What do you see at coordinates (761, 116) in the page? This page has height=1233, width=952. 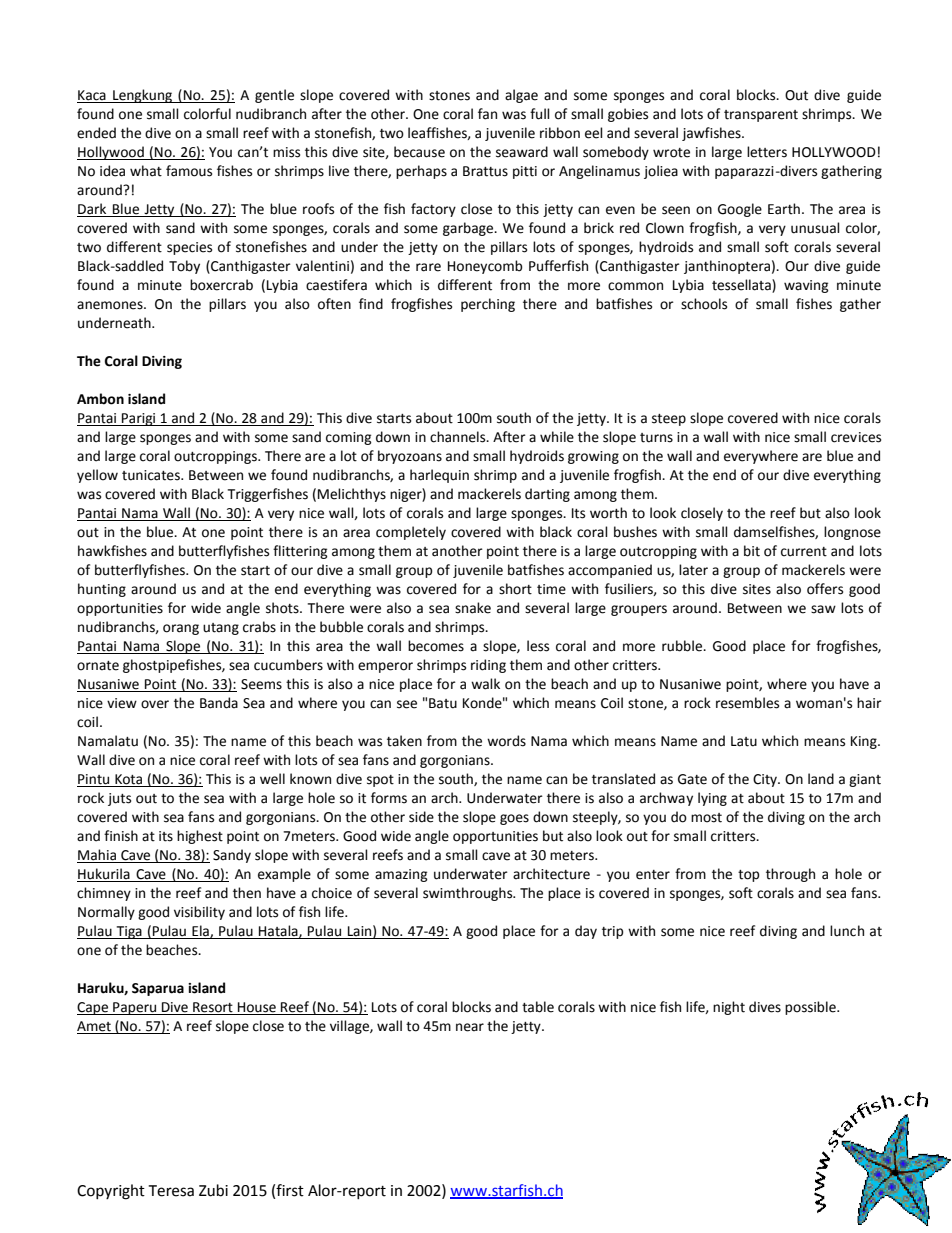 I see `transparent` at bounding box center [761, 116].
